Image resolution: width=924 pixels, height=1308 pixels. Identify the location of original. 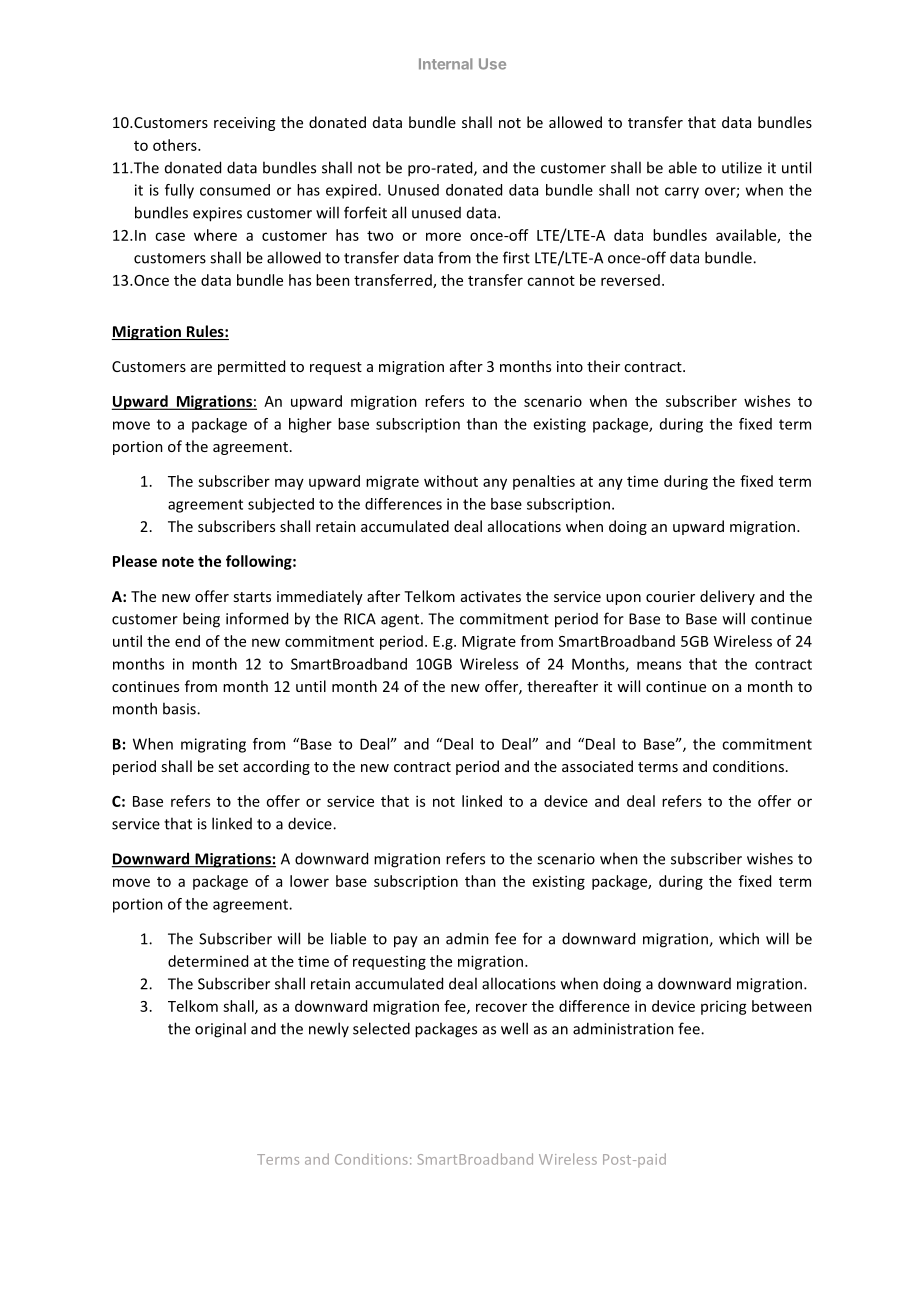
(220, 1030).
